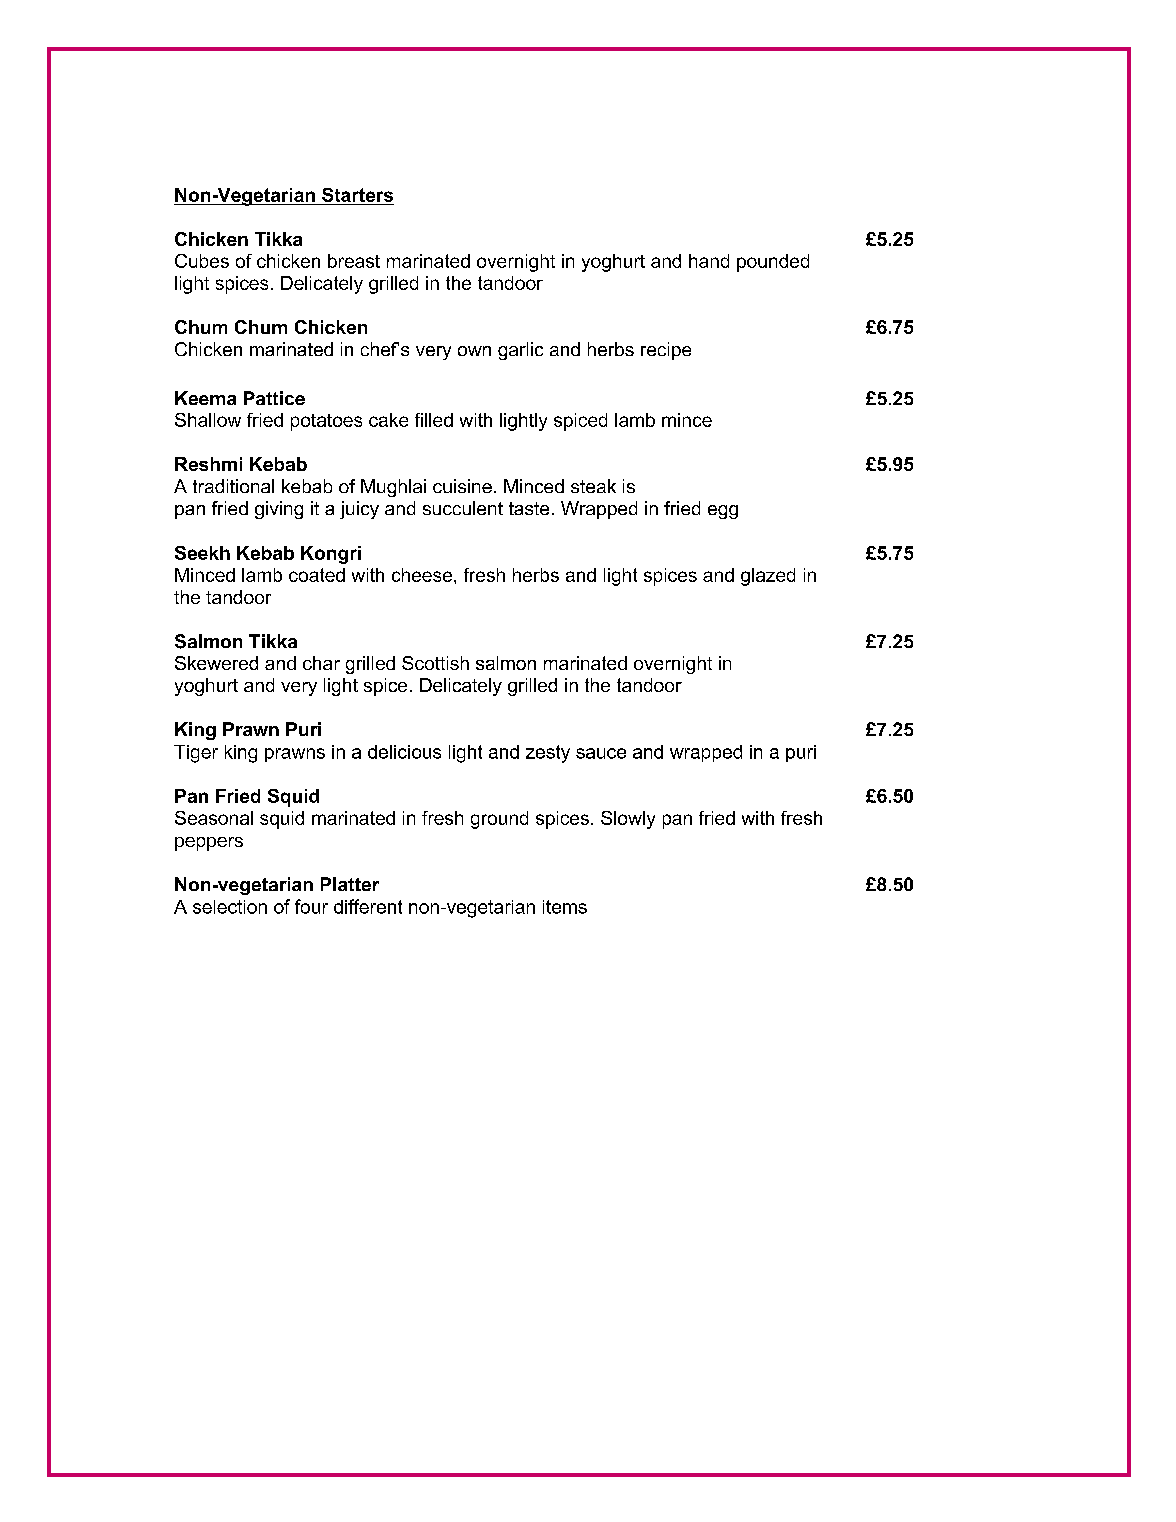 Image resolution: width=1176 pixels, height=1522 pixels. Describe the element at coordinates (628, 820) in the page. I see `Slowly` at that location.
